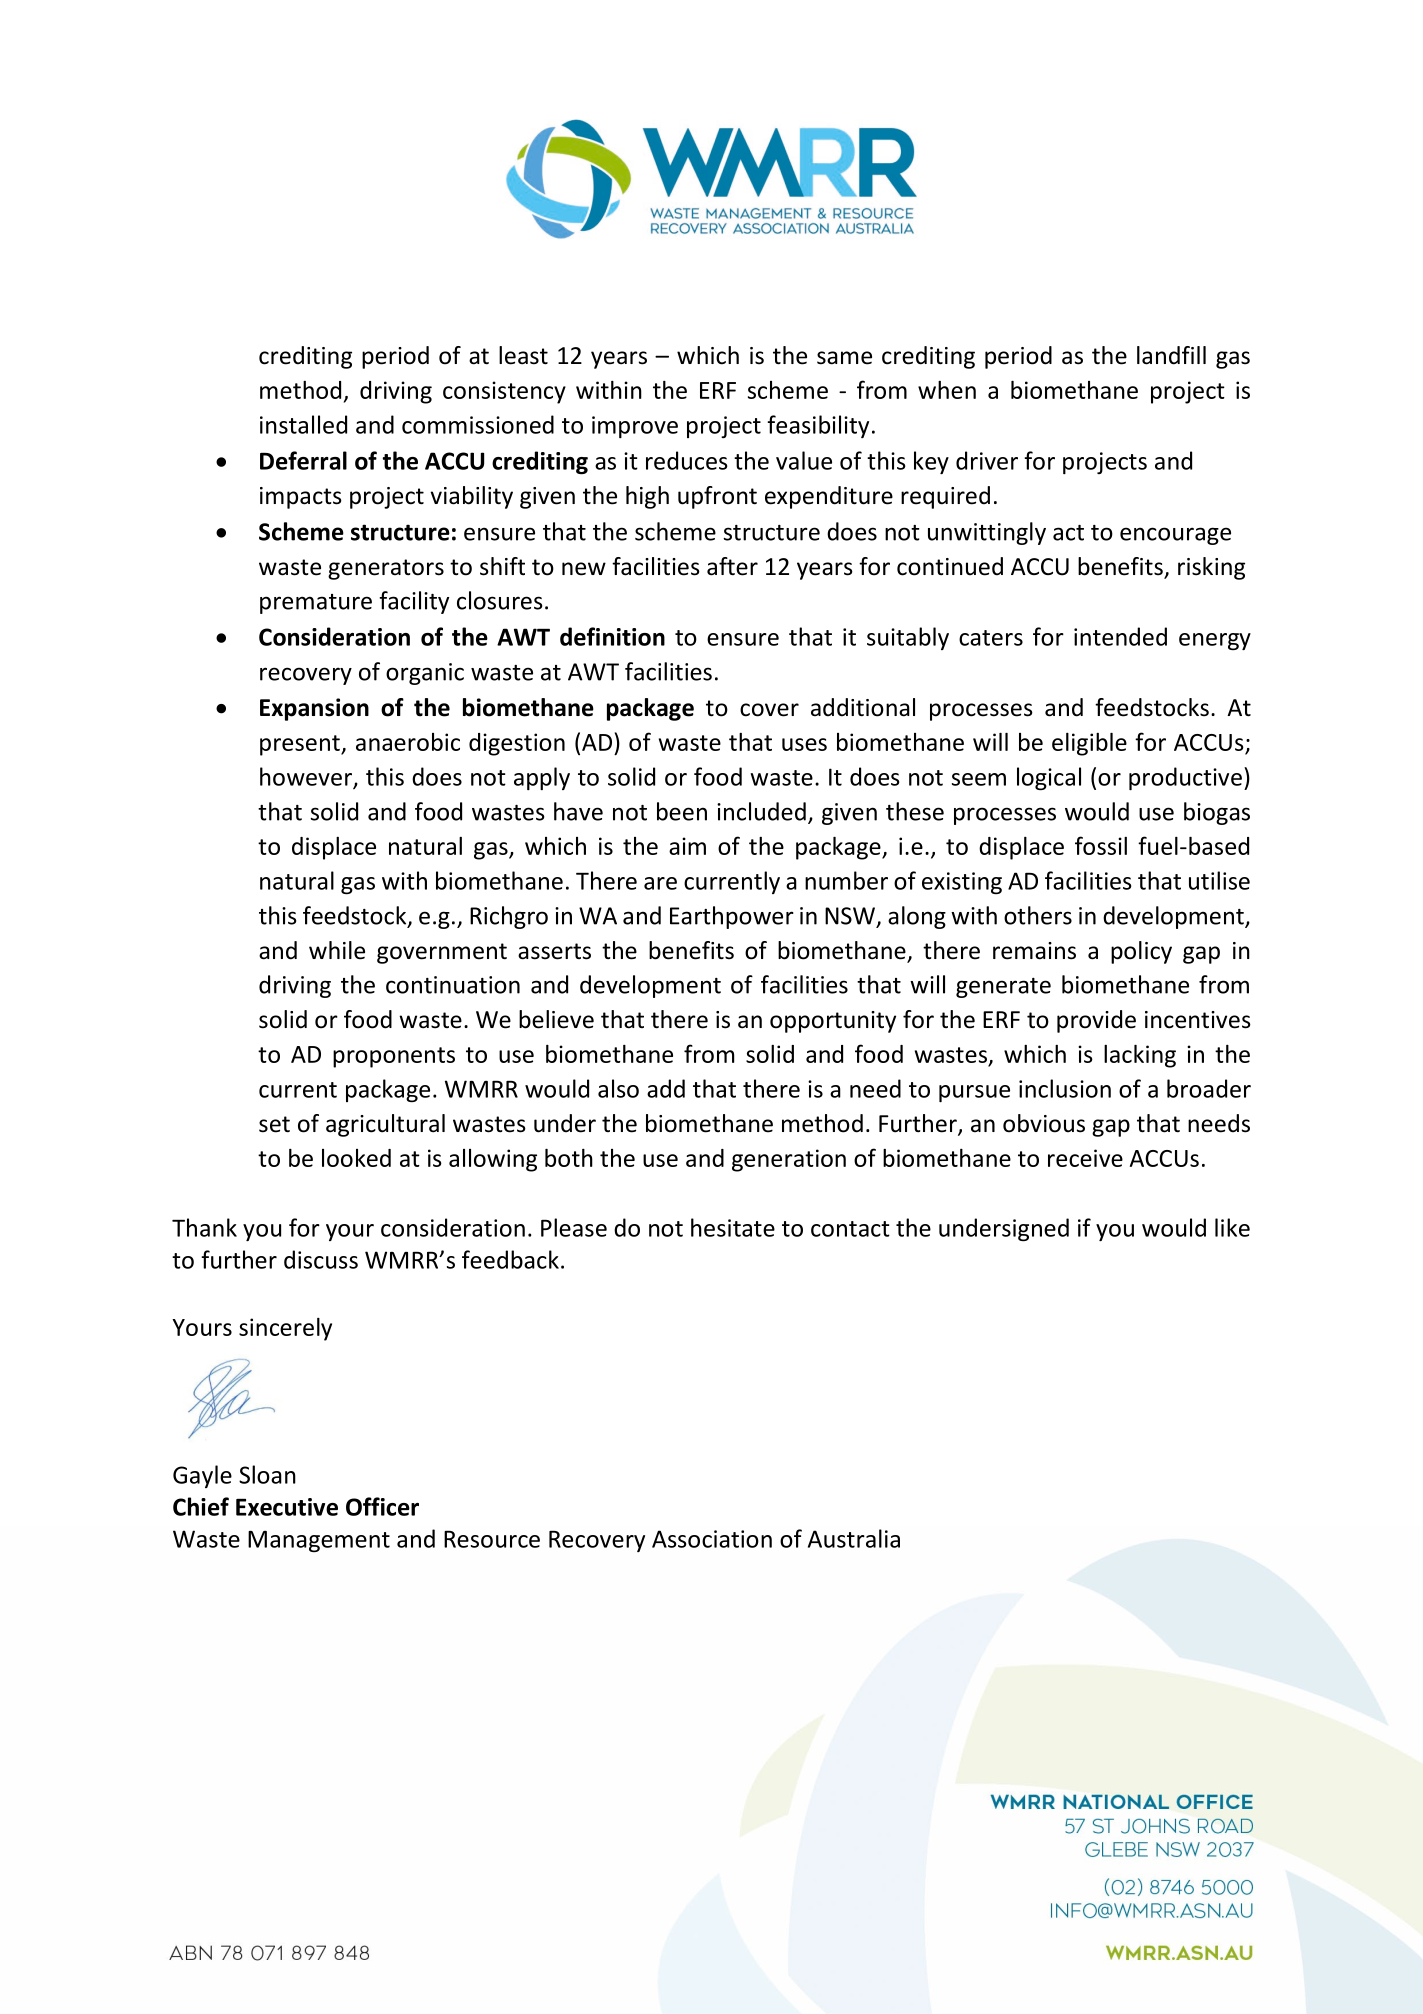 The image size is (1423, 2014). What do you see at coordinates (321, 1259) in the screenshot?
I see `discuss` at bounding box center [321, 1259].
